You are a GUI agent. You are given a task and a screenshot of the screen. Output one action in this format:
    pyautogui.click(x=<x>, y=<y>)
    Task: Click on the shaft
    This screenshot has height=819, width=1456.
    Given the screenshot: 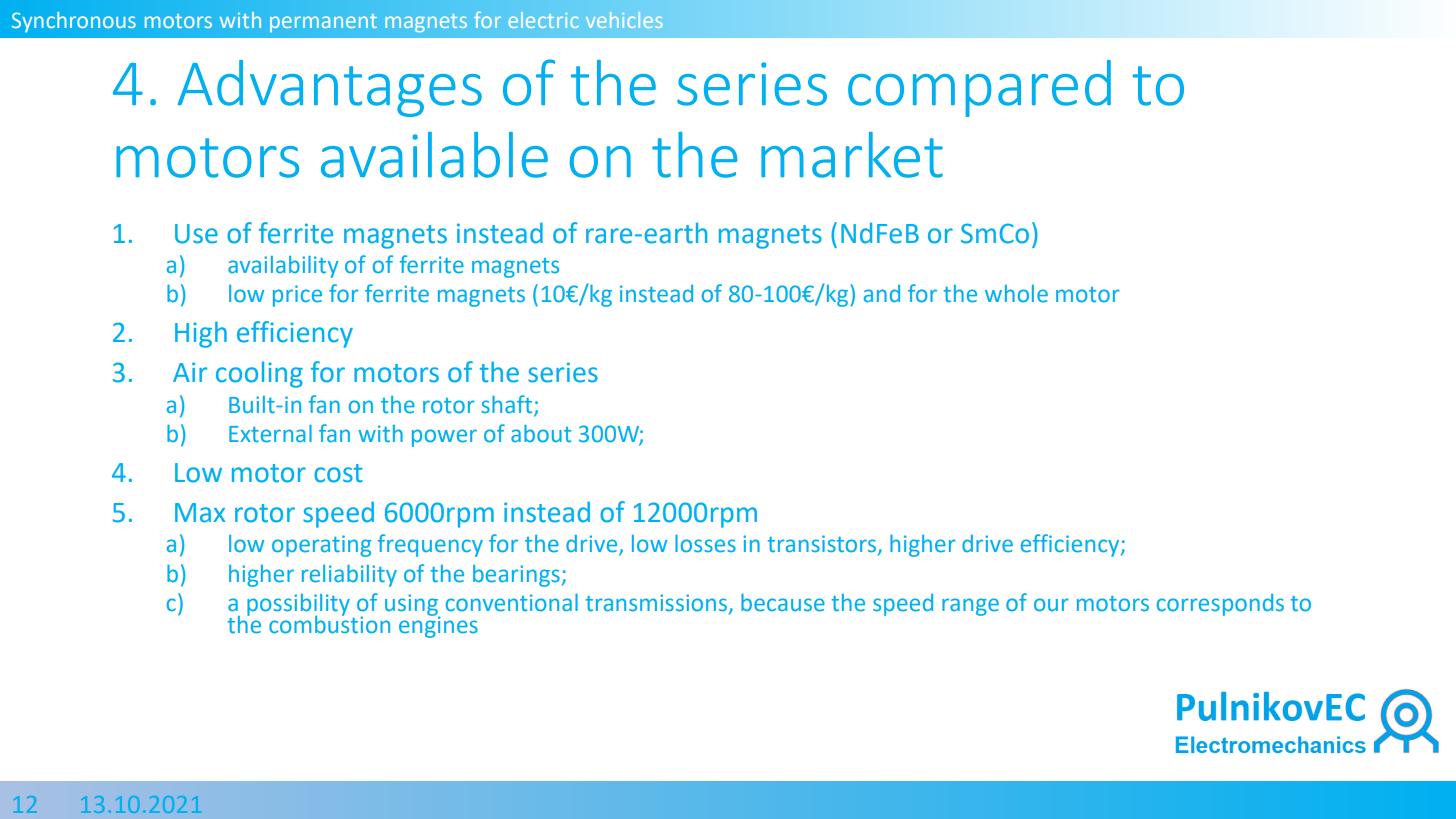 What is the action you would take?
    pyautogui.click(x=506, y=404)
